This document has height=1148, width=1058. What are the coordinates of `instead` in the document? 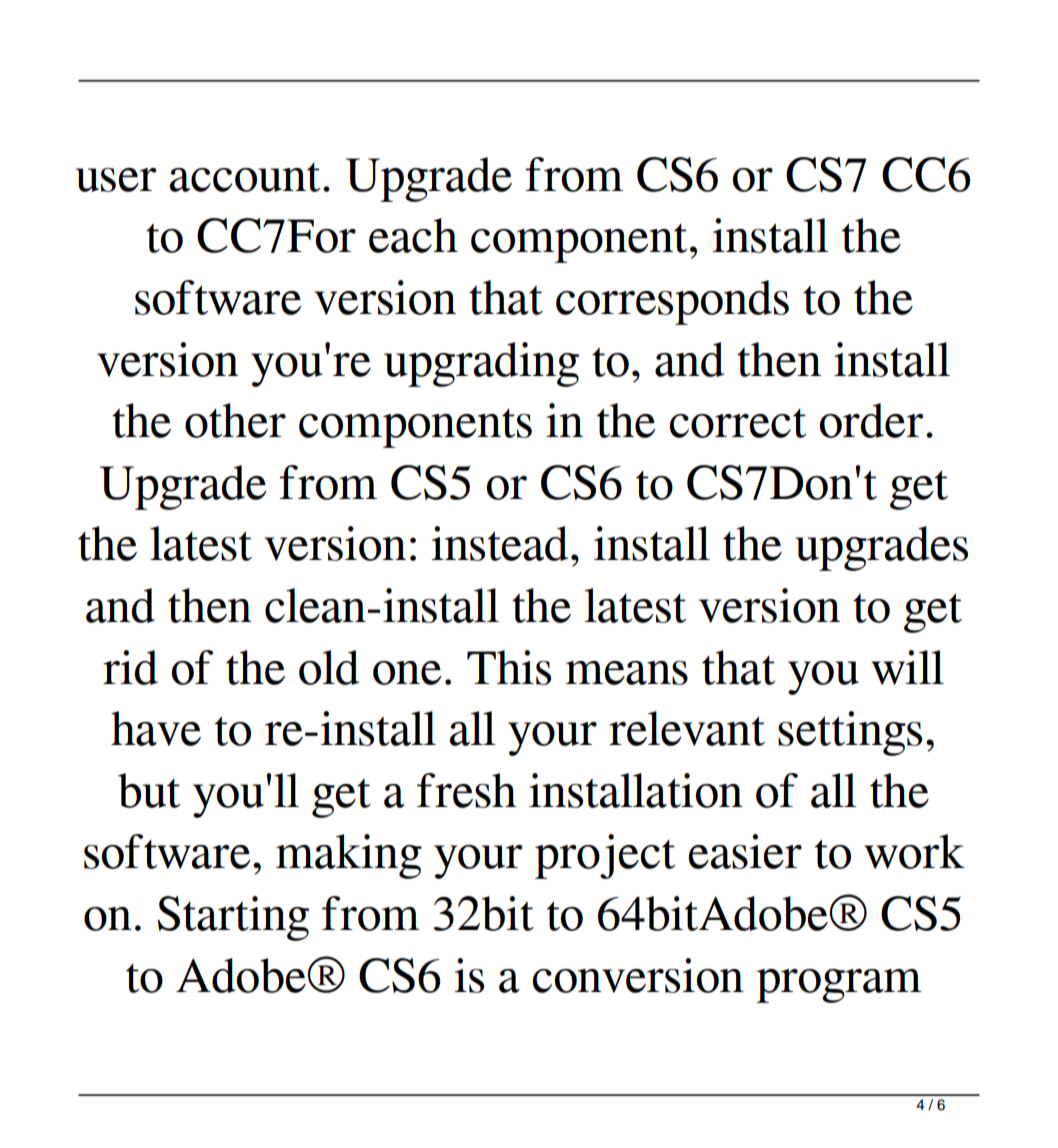 It's located at (499, 543).
